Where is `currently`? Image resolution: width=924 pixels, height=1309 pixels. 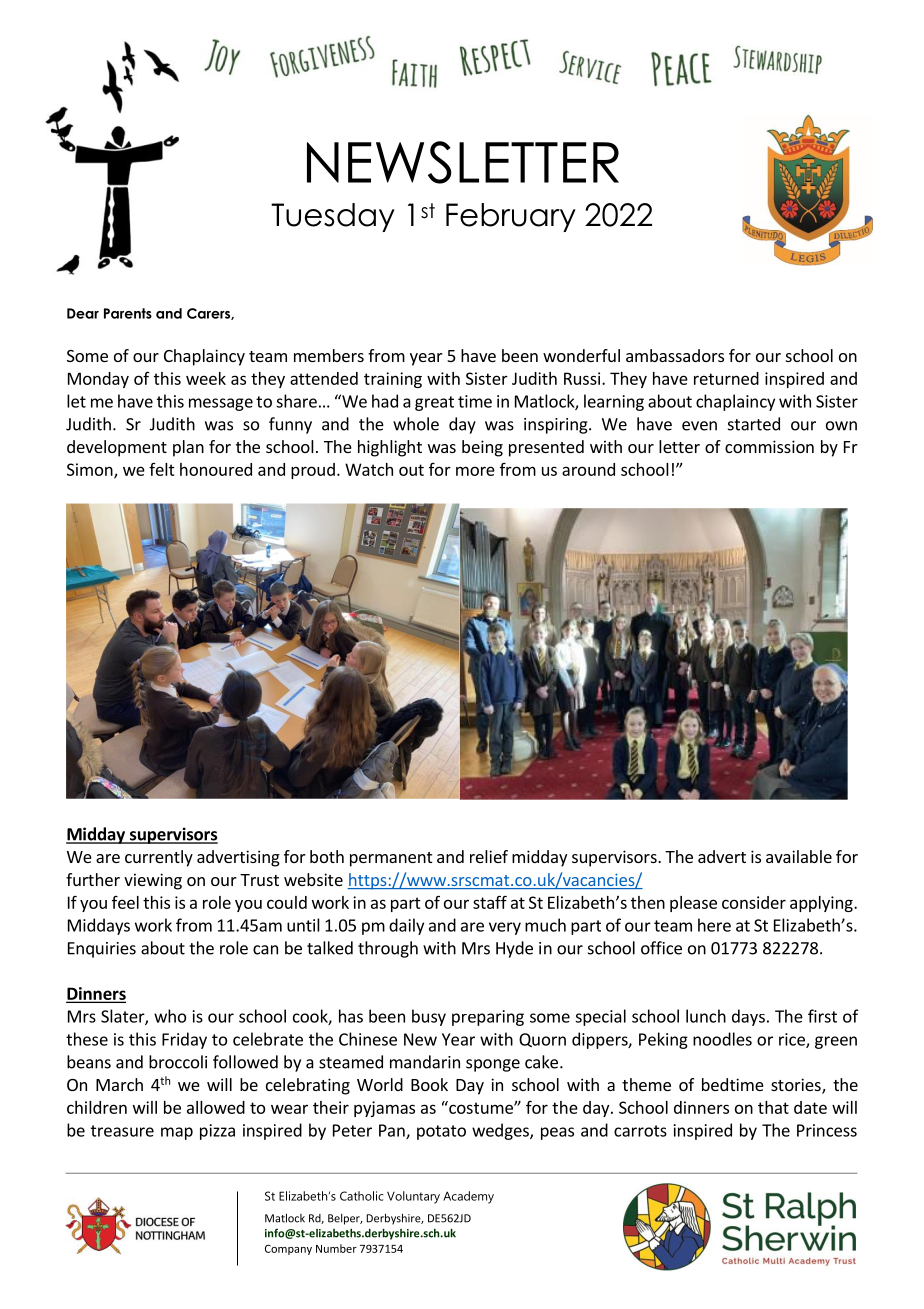
currently is located at coordinates (159, 858).
